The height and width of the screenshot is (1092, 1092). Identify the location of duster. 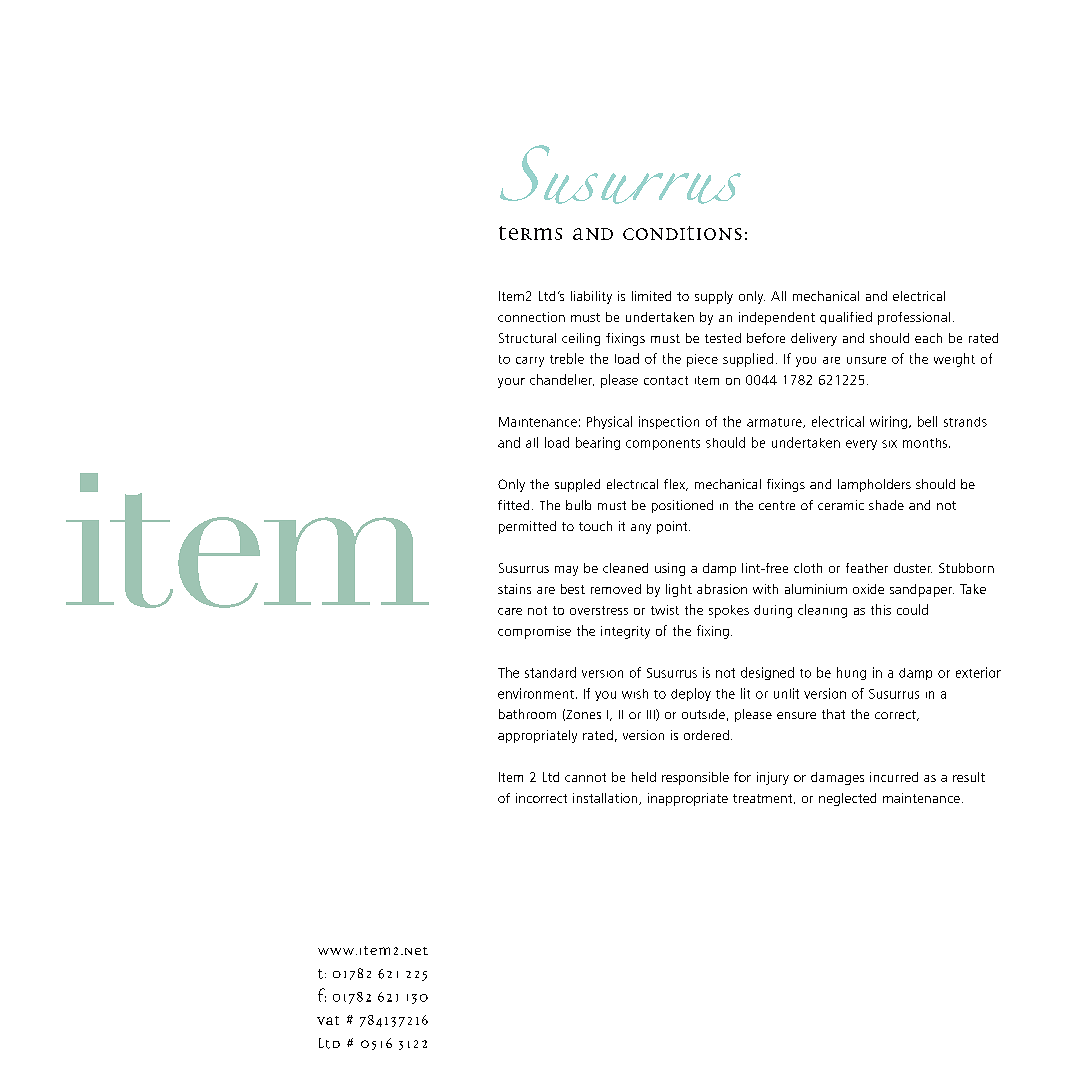
(913, 568).
